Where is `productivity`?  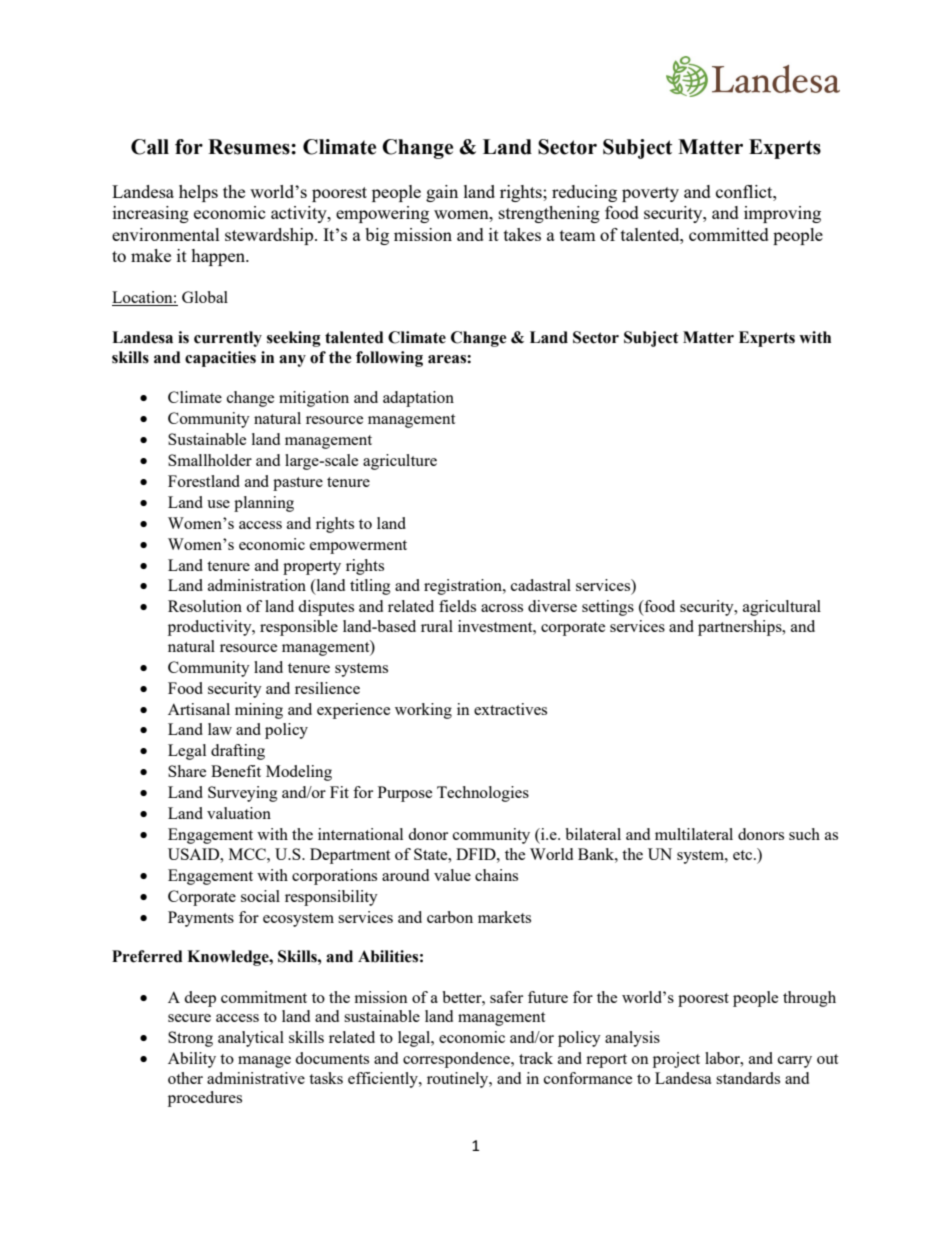
productivity is located at coordinates (211, 628).
